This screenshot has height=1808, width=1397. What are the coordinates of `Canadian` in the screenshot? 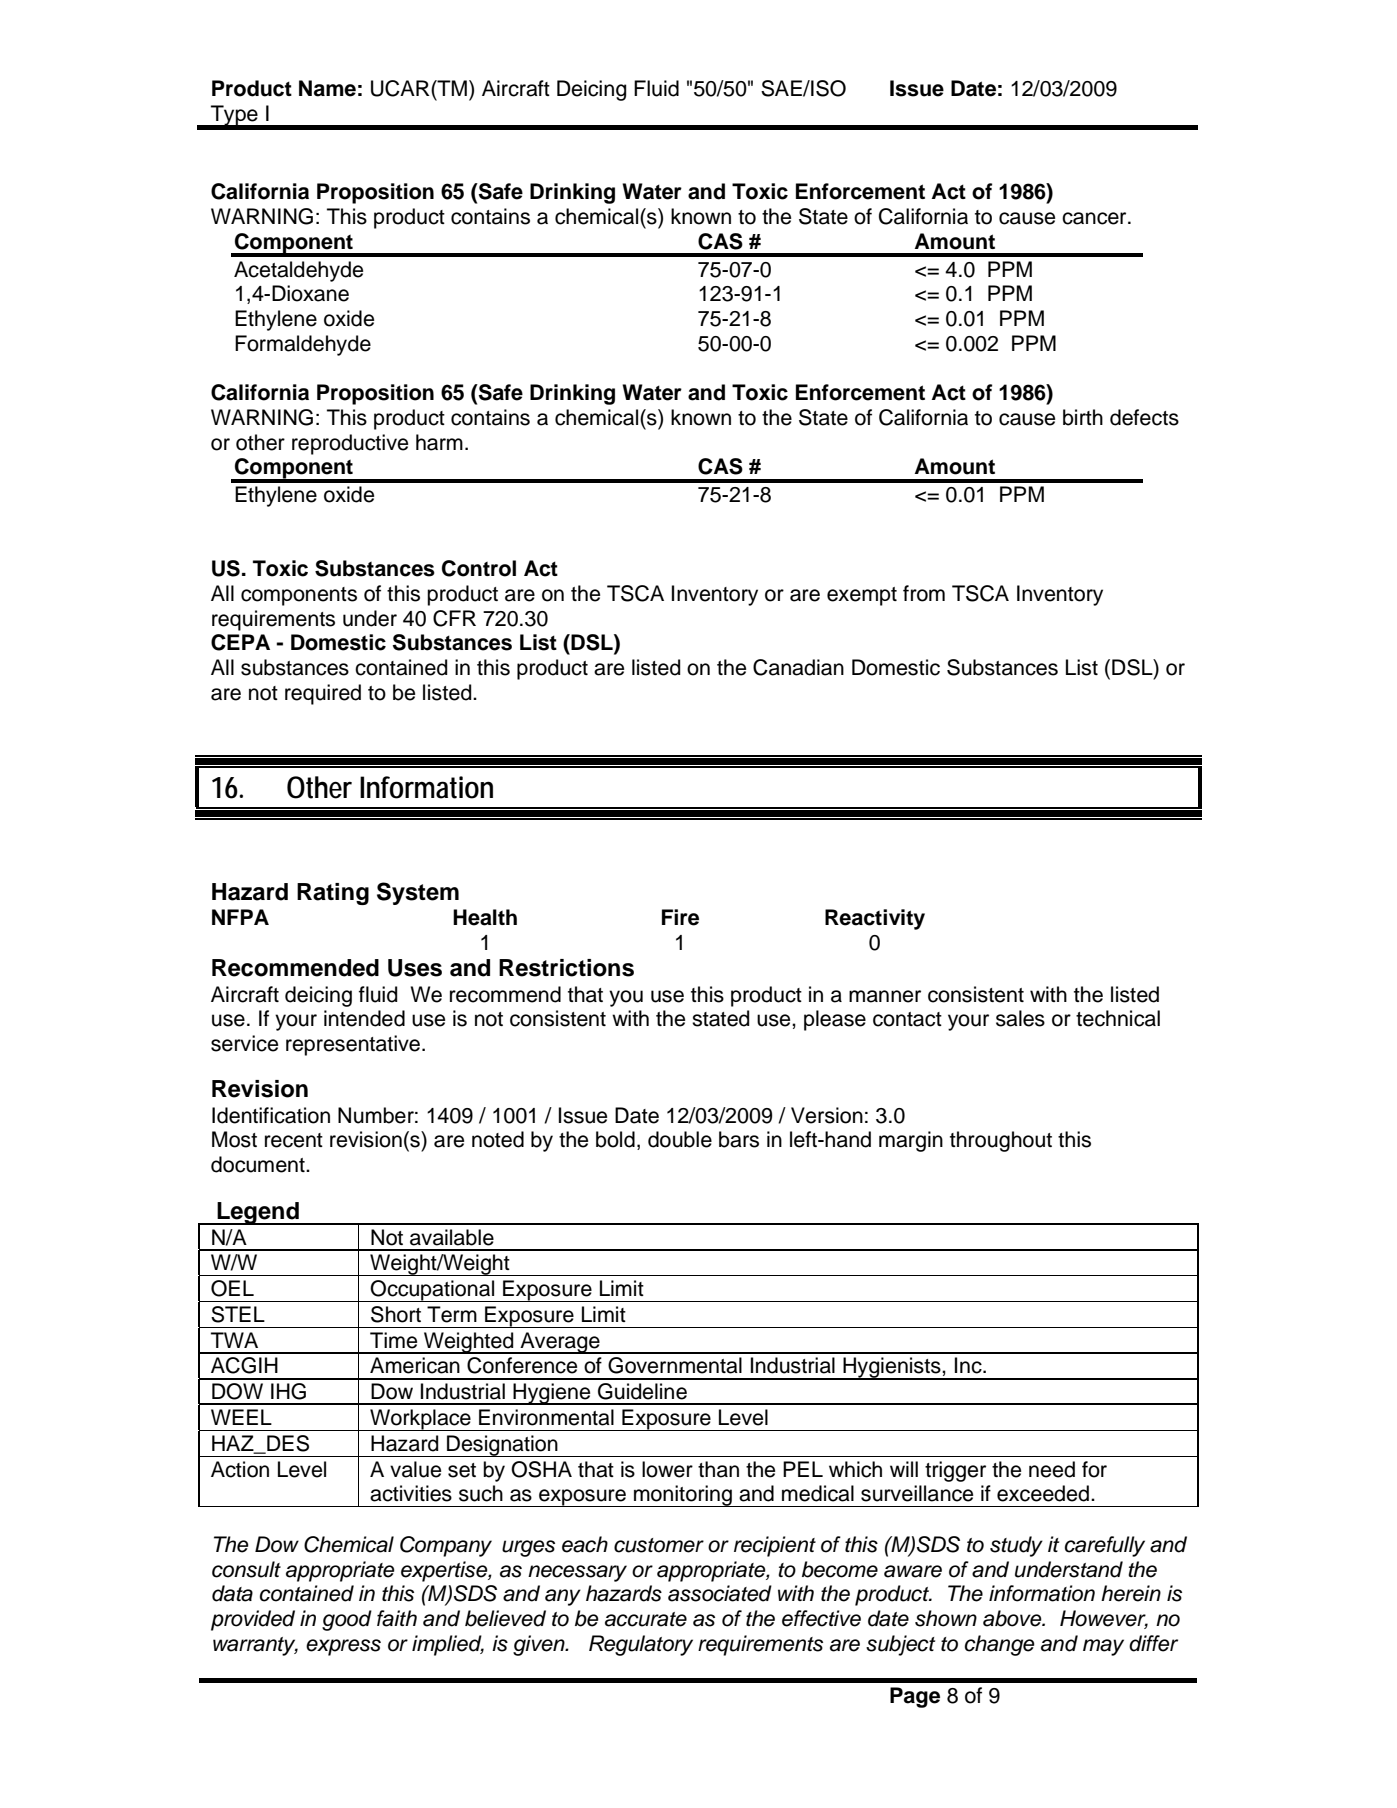 It's located at (798, 667).
